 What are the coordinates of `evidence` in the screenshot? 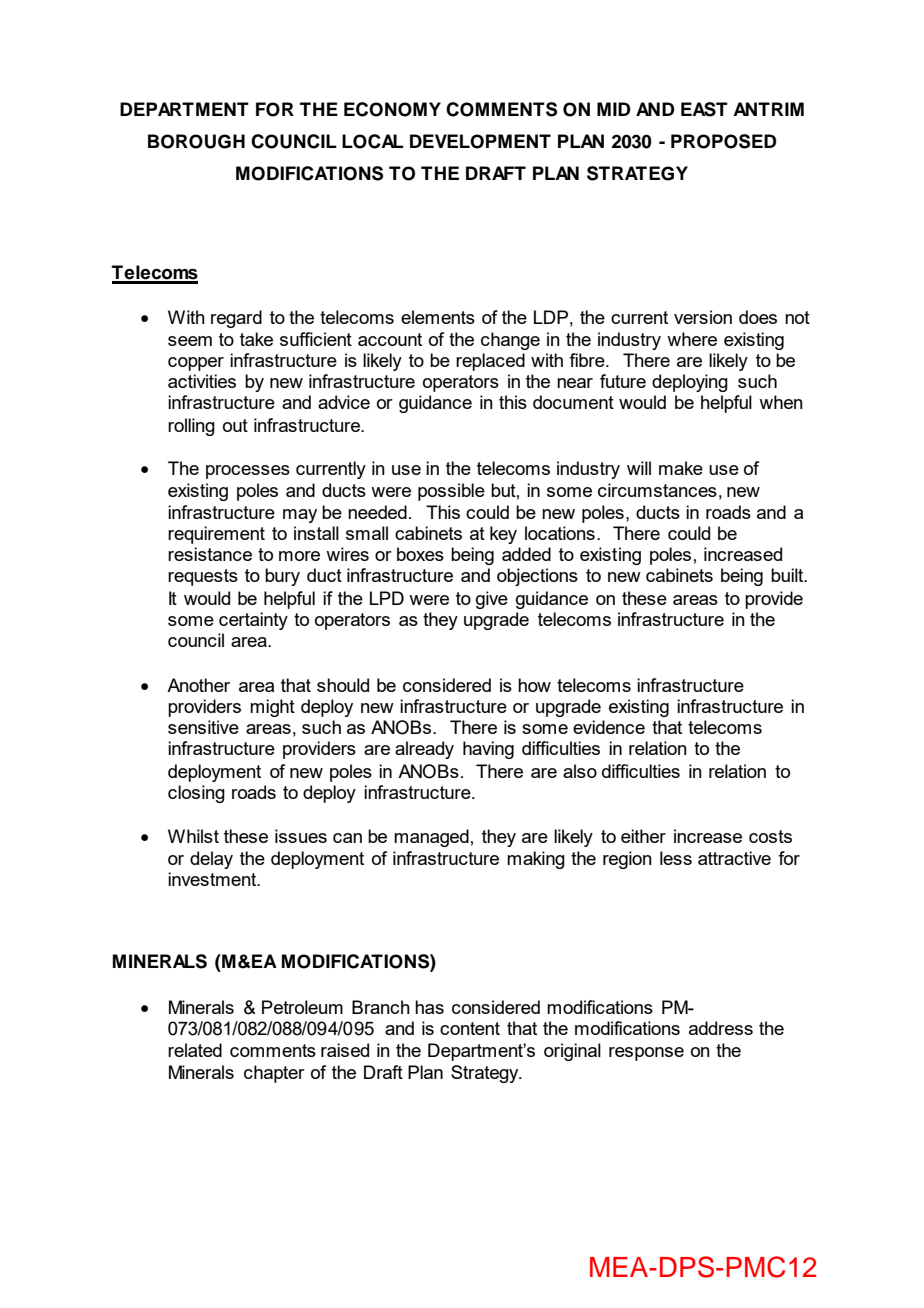 It's located at (609, 727).
